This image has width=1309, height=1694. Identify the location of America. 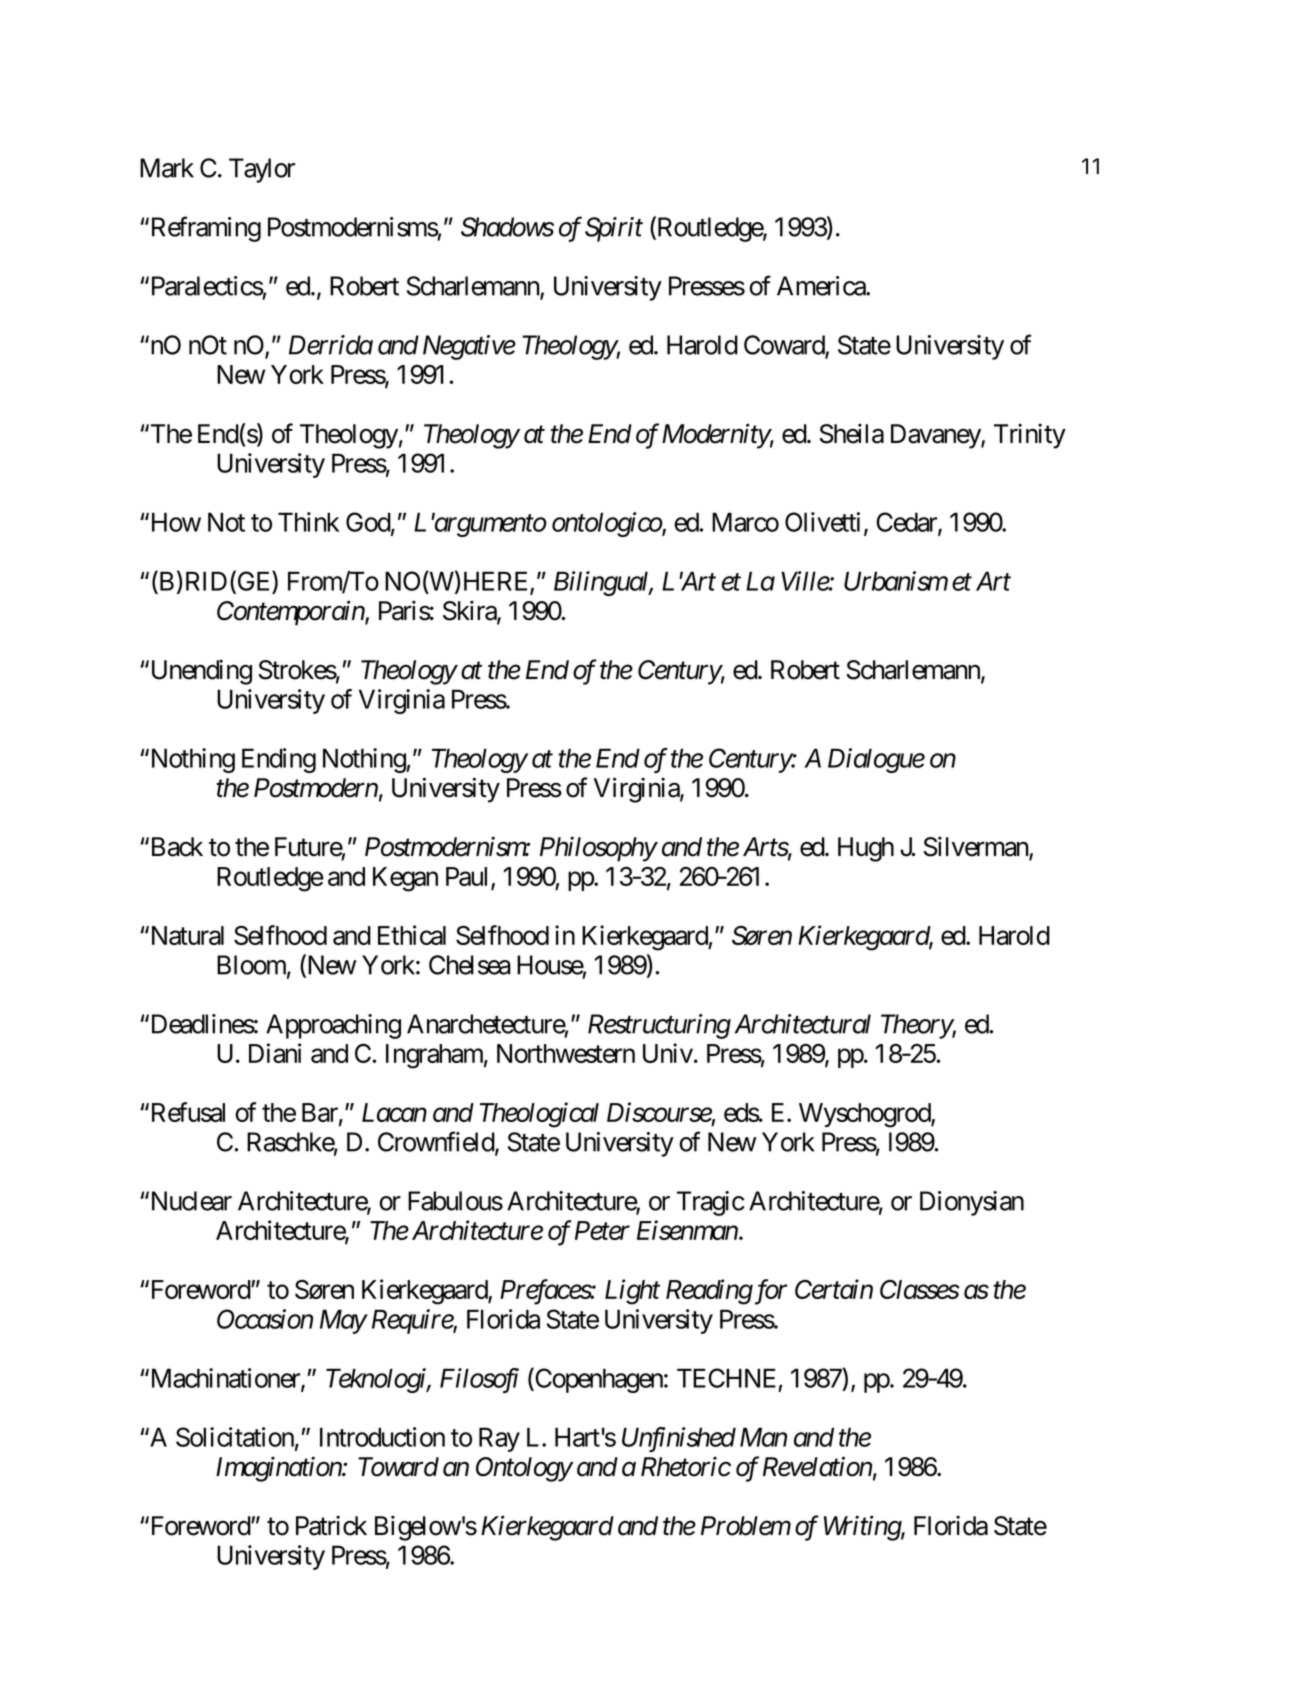
(822, 286).
